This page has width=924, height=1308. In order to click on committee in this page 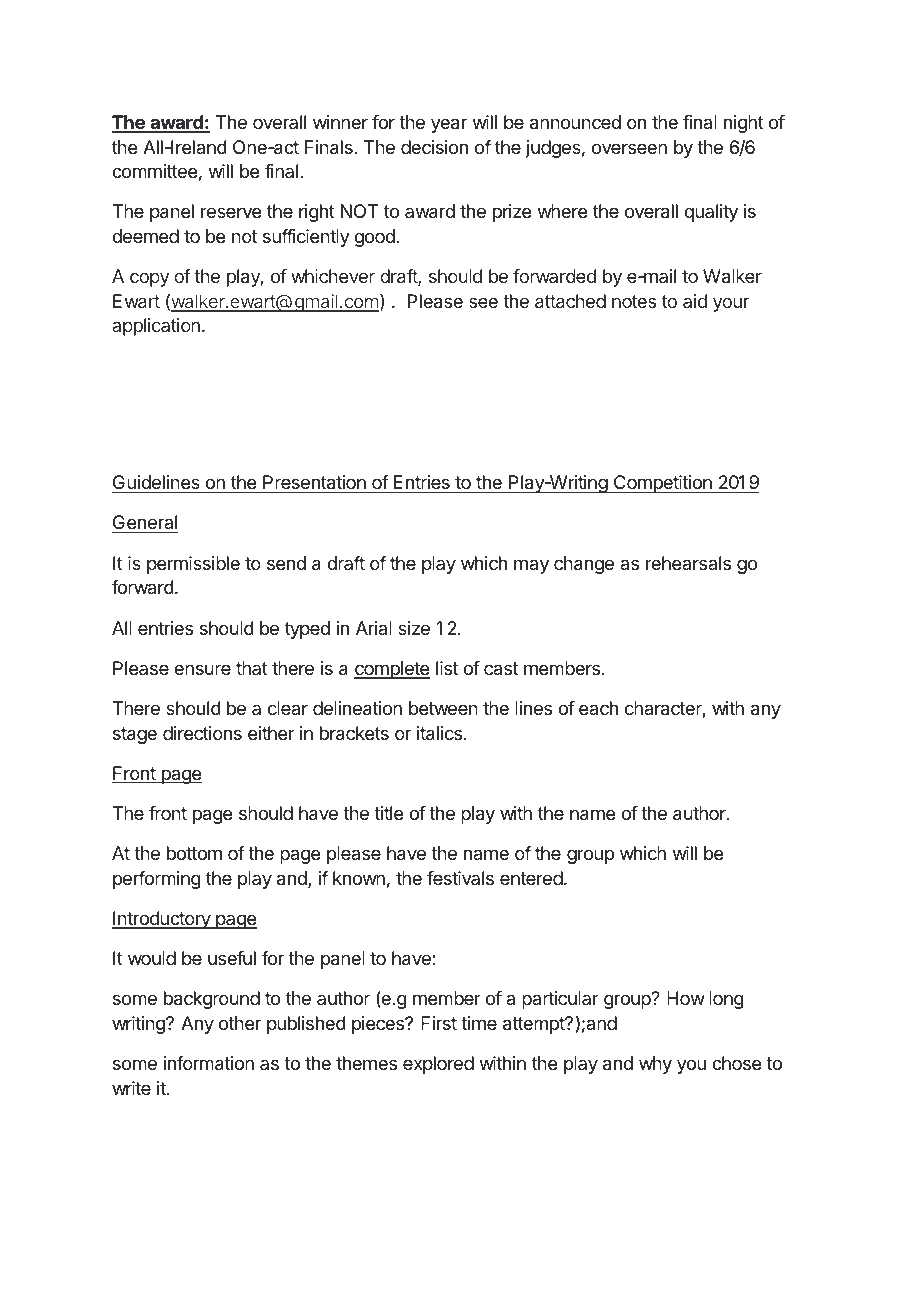, I will do `click(154, 171)`.
